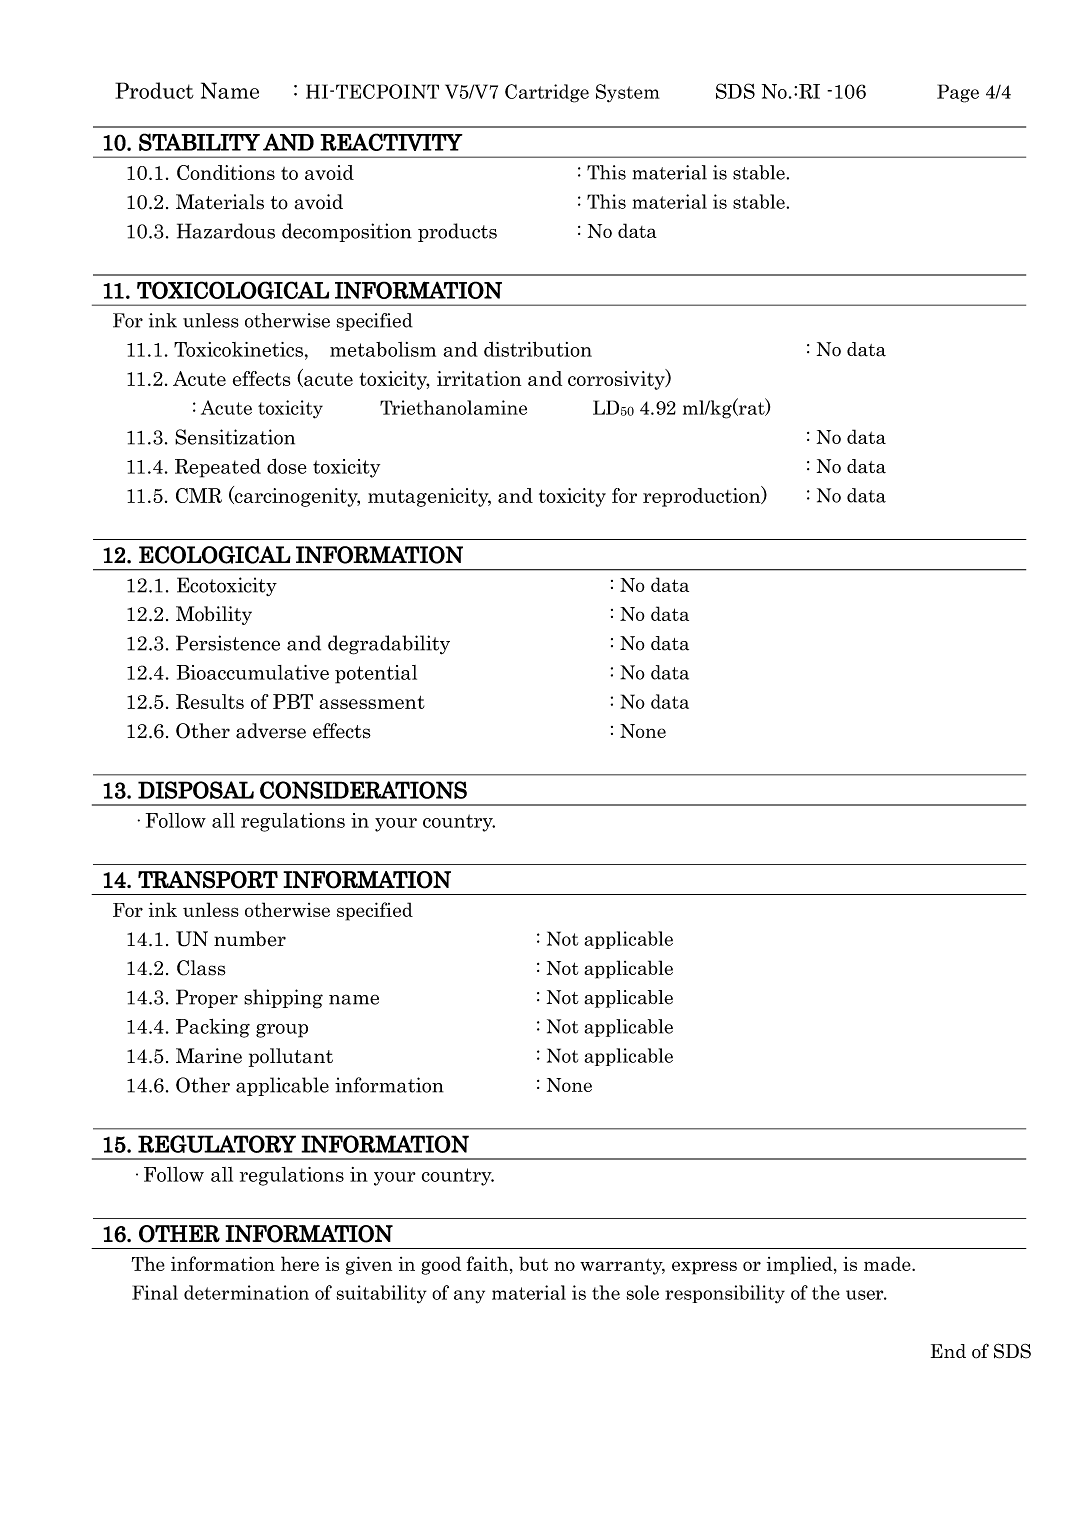 The image size is (1082, 1531). I want to click on group, so click(282, 1031).
